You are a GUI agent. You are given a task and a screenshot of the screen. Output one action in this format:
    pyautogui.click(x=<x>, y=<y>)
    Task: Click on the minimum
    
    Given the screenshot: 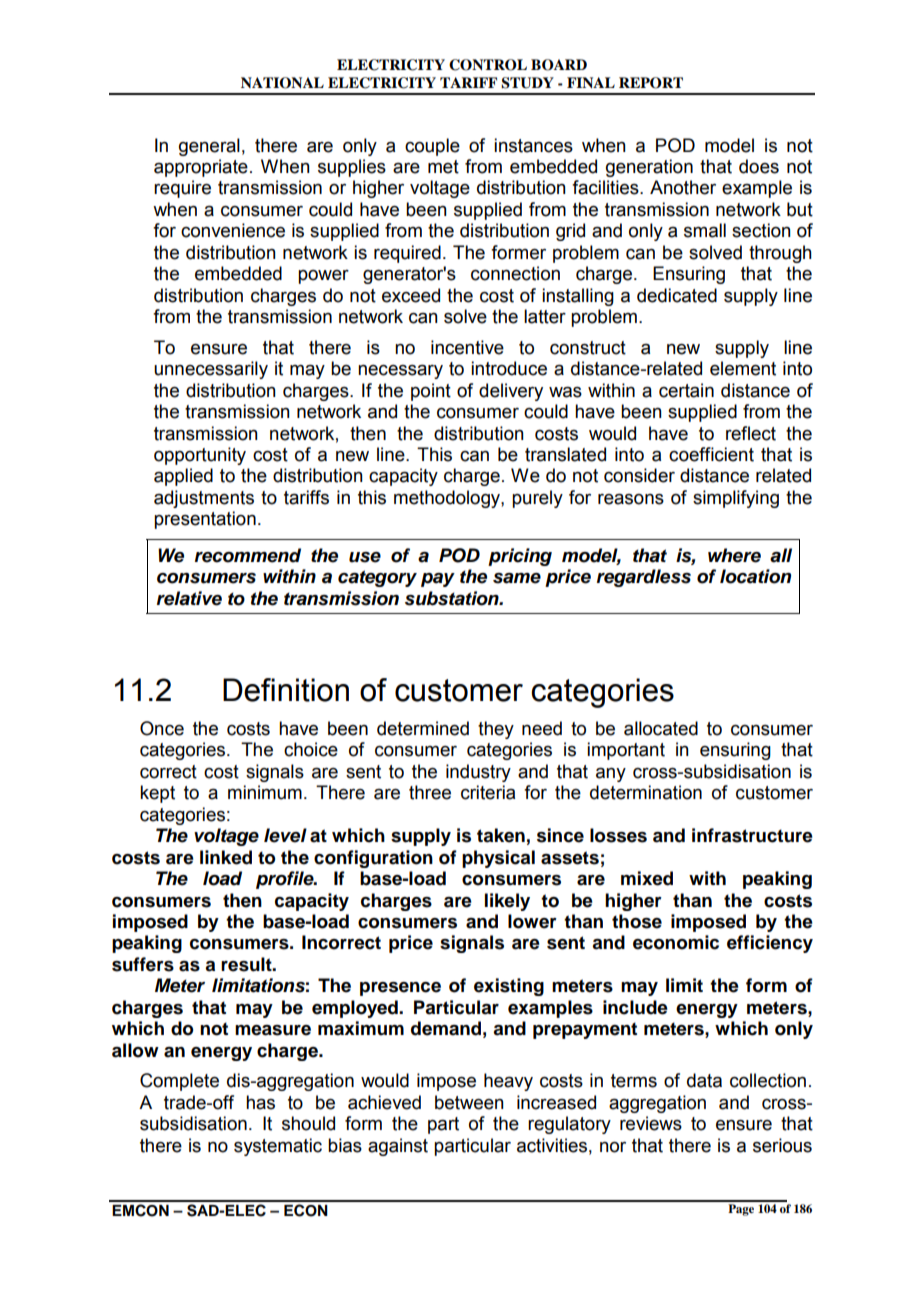 What is the action you would take?
    pyautogui.click(x=265, y=792)
